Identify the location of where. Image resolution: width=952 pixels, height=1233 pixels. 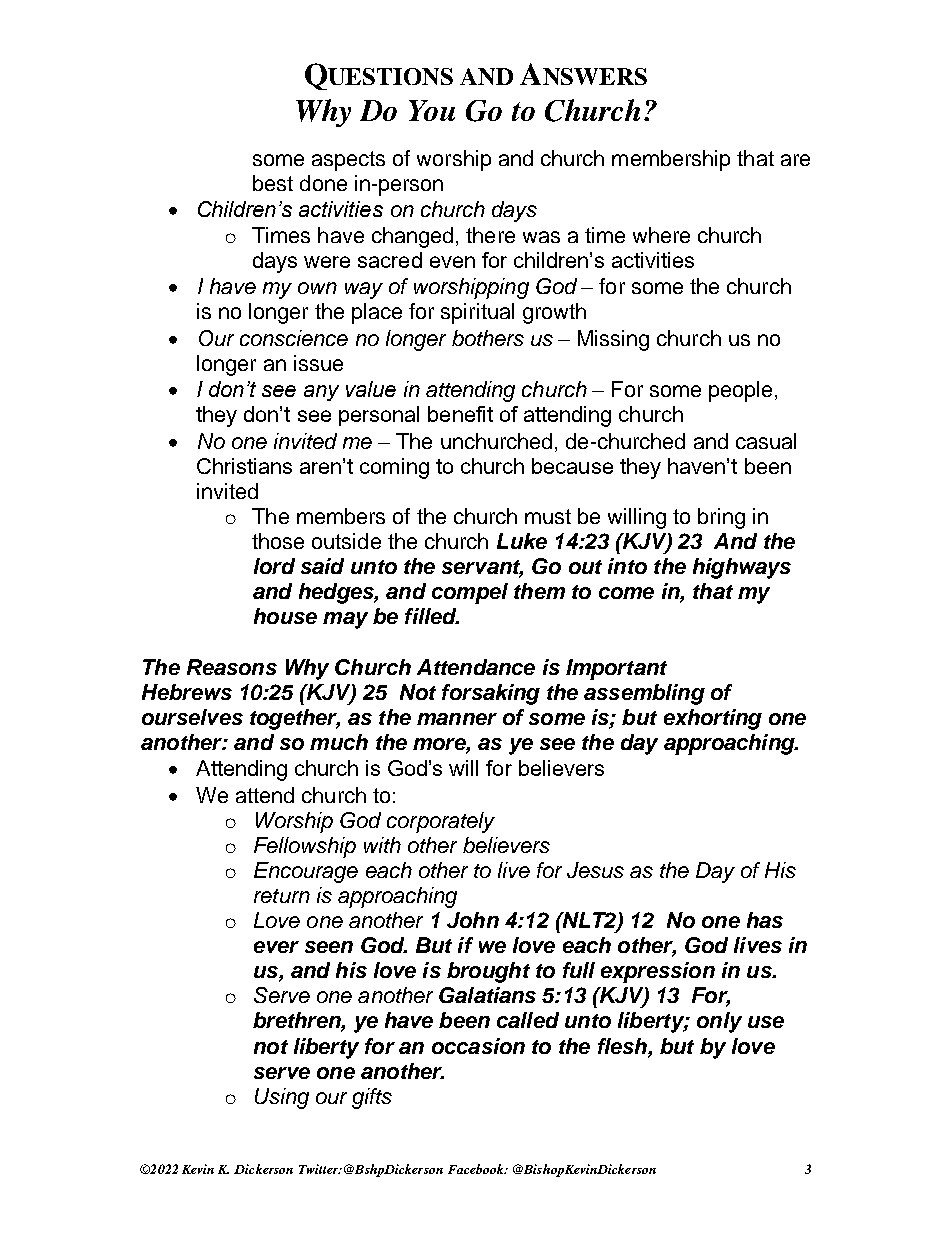
(661, 235).
